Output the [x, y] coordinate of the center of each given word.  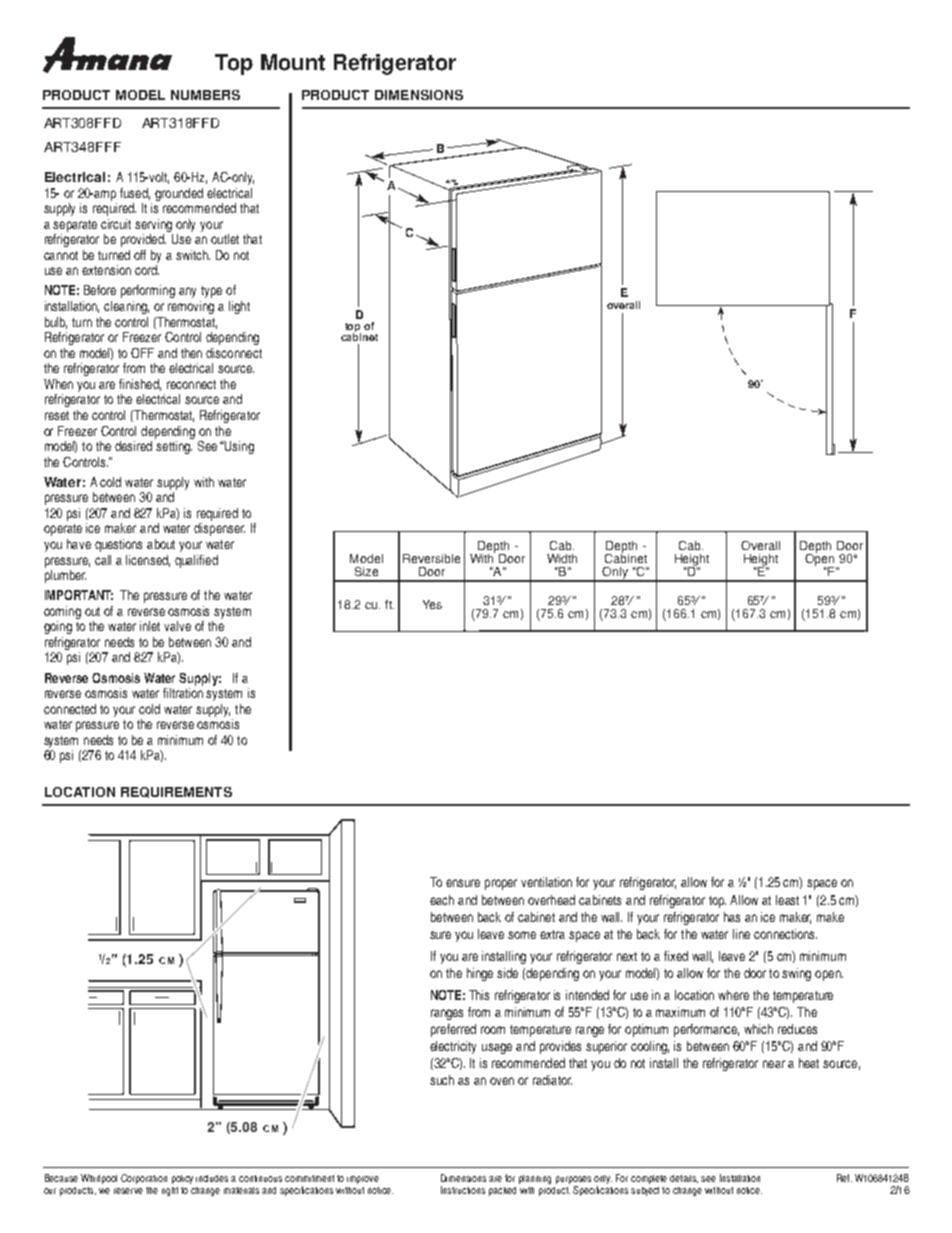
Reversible [431, 558]
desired [133, 446]
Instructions [463, 1190]
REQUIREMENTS [176, 792]
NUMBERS [205, 95]
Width [562, 558]
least [787, 900]
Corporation [144, 1179]
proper [501, 884]
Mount [293, 62]
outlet [225, 239]
